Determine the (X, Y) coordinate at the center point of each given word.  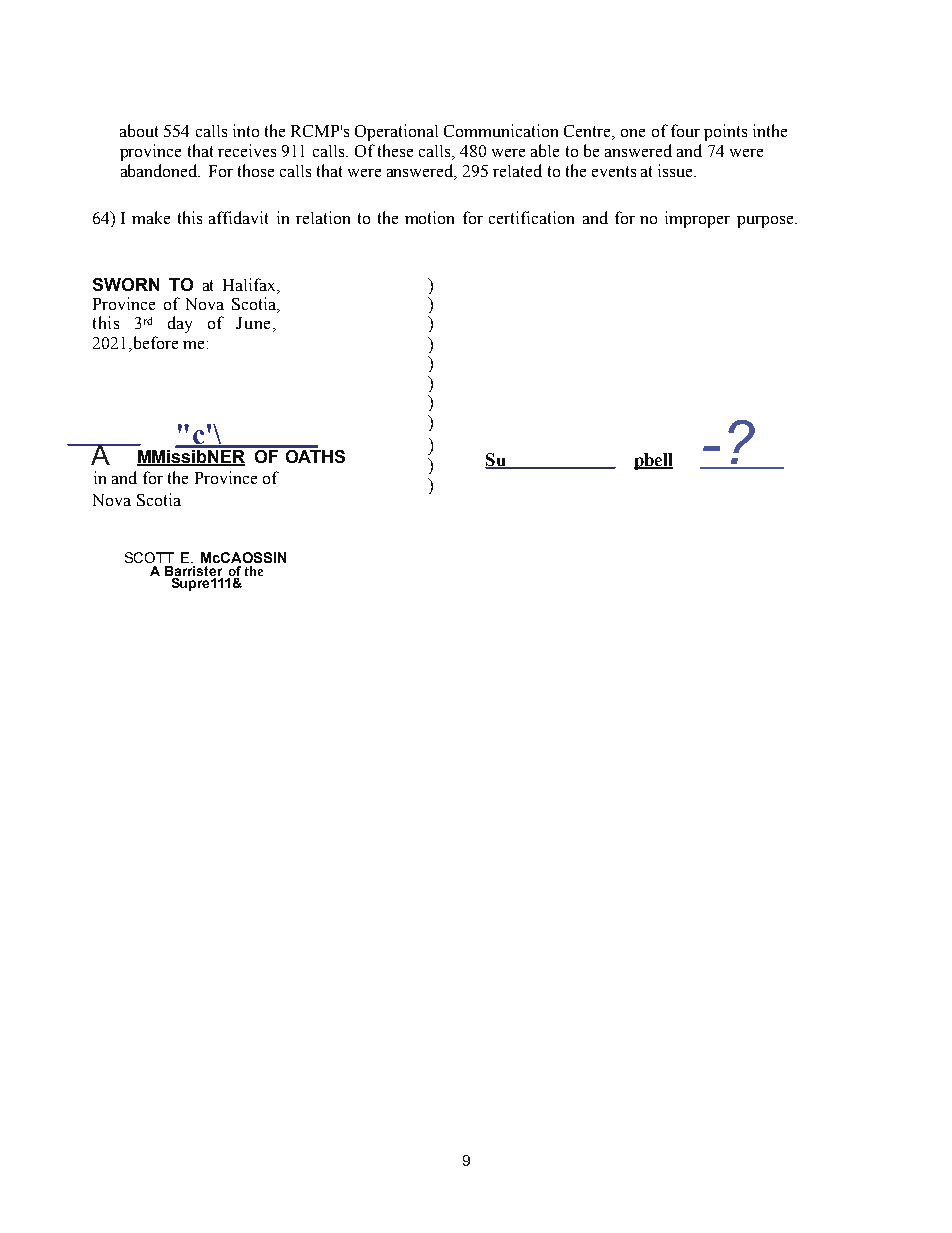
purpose (766, 222)
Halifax (250, 284)
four (685, 130)
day (180, 324)
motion (429, 217)
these (395, 150)
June (253, 323)
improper (697, 219)
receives (247, 150)
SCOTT (149, 557)
